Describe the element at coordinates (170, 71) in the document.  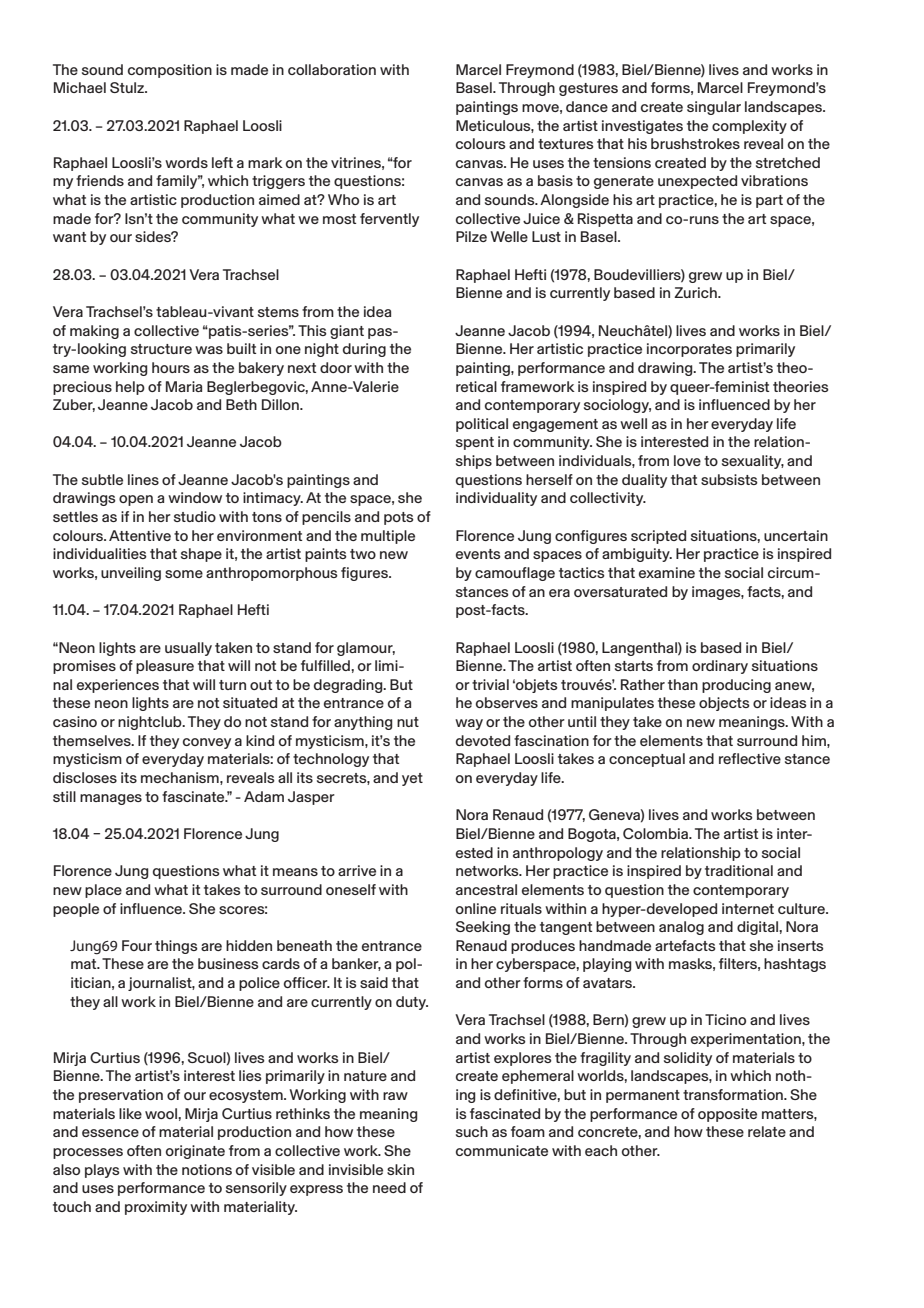
I see `composition` at that location.
